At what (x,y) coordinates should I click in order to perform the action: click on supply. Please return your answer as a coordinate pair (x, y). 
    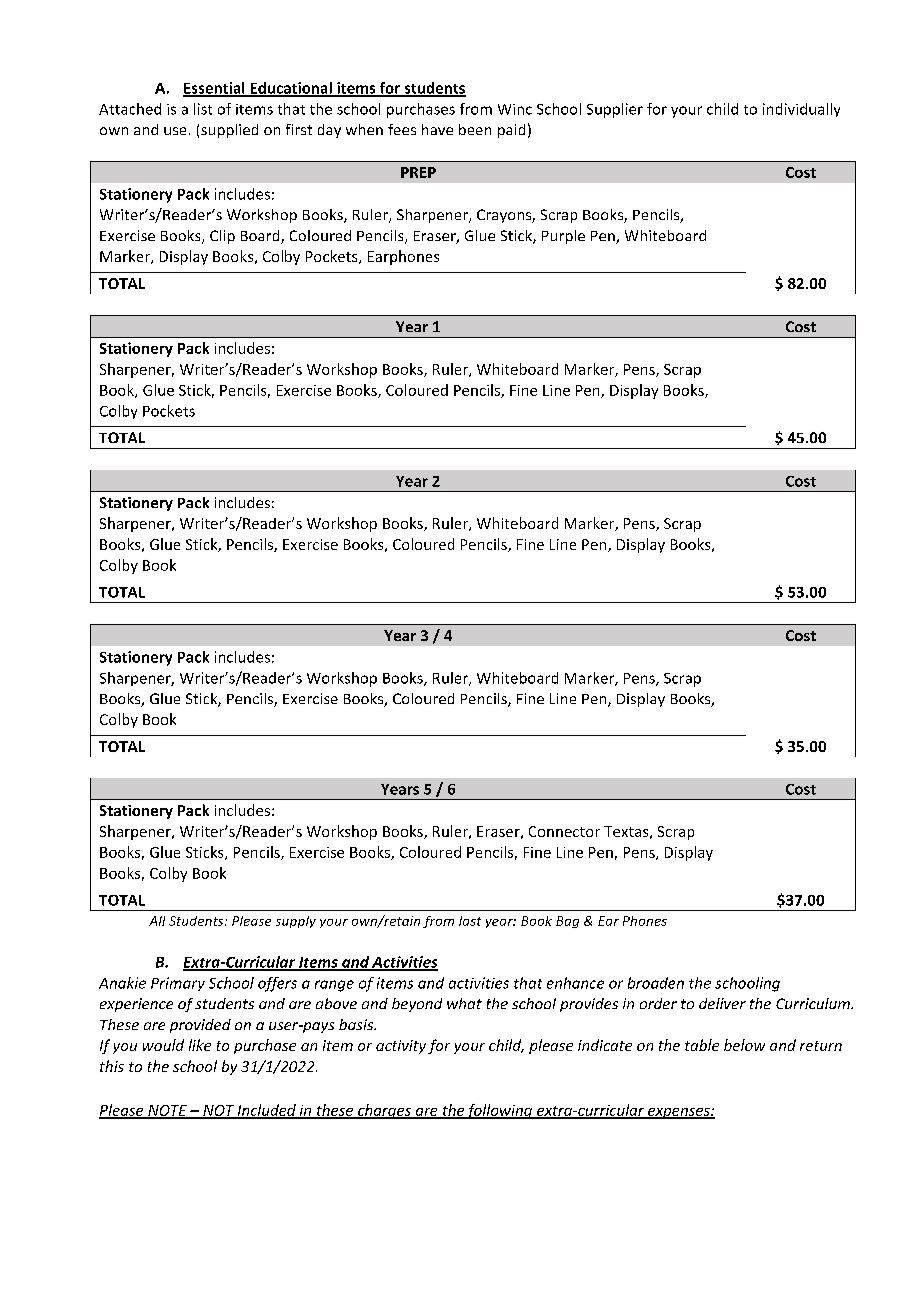
    Looking at the image, I should click on (296, 922).
